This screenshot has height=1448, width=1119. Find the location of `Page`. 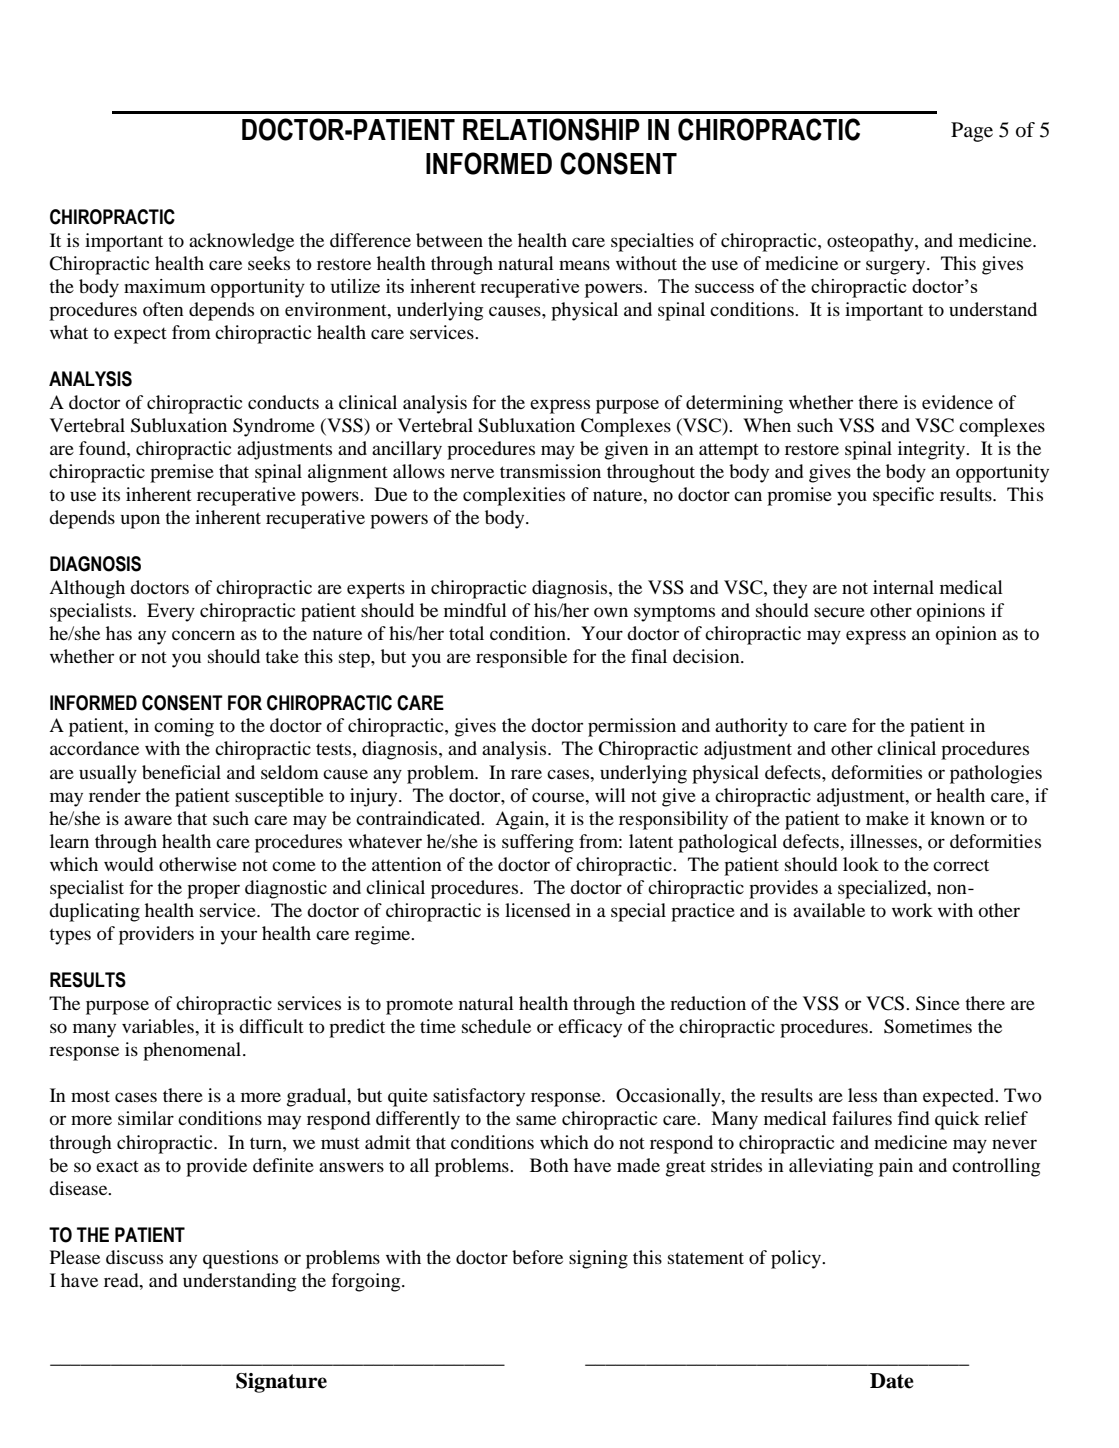

Page is located at coordinates (972, 132).
